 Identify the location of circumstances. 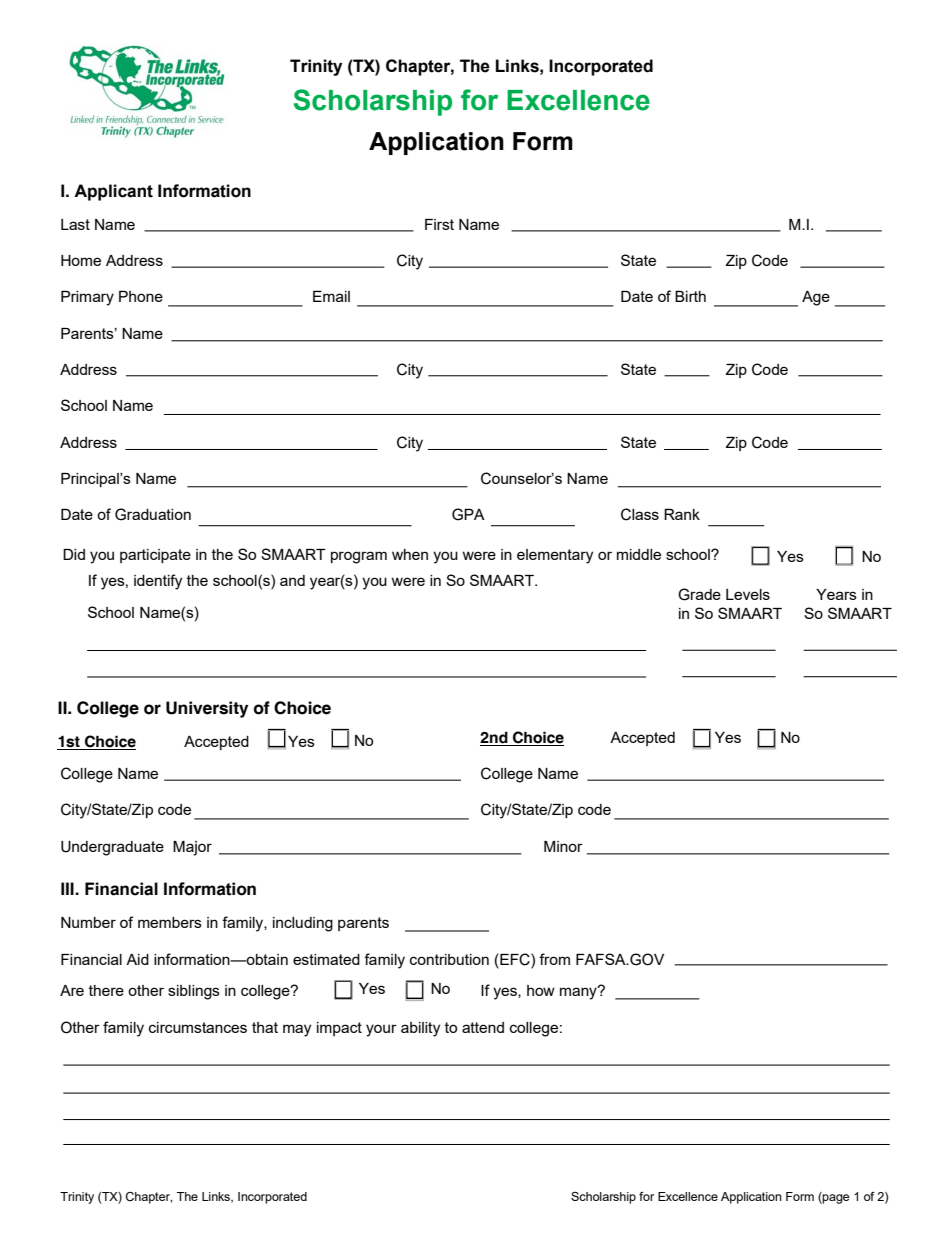
(198, 1027).
